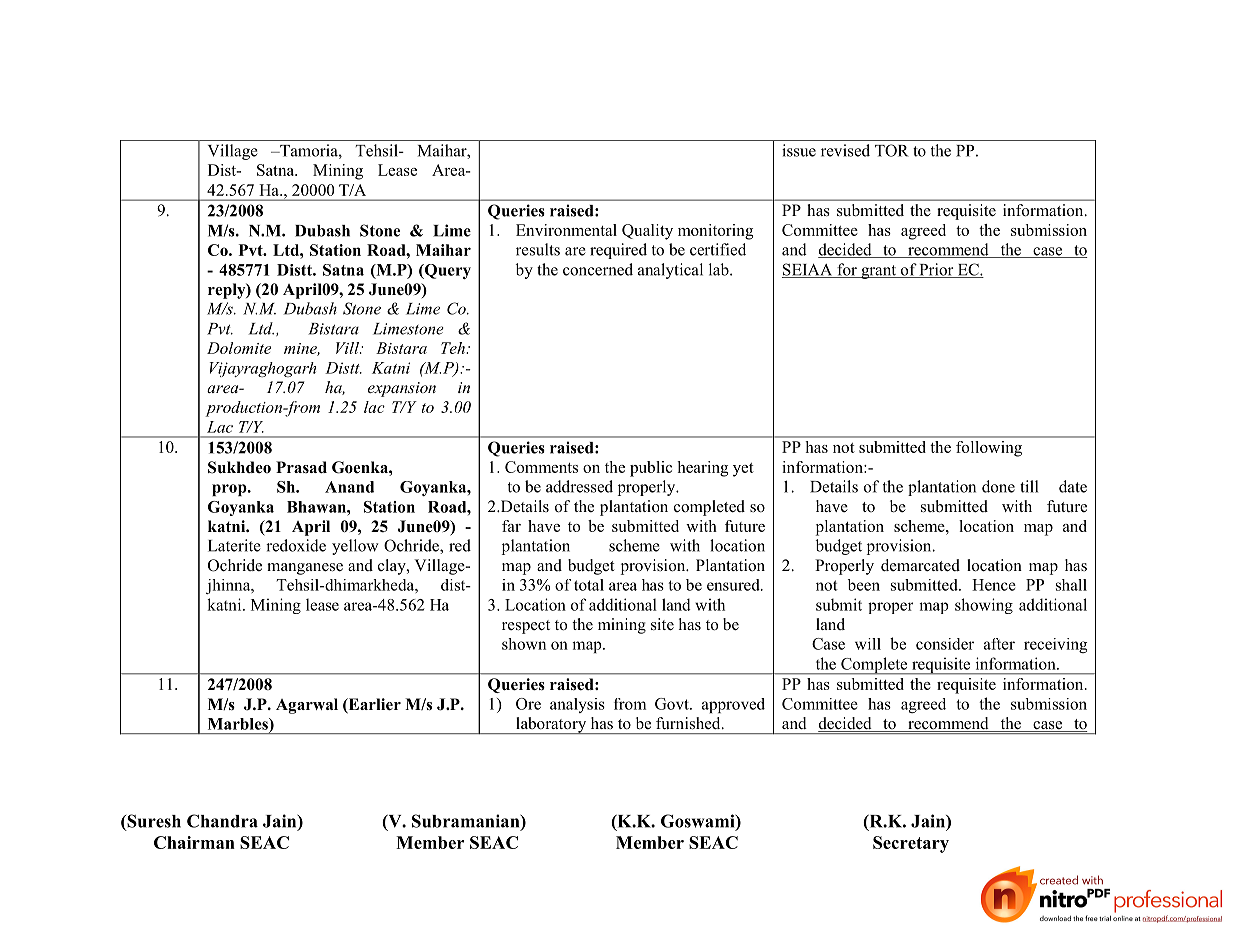  What do you see at coordinates (301, 467) in the screenshot?
I see `Prasad` at bounding box center [301, 467].
